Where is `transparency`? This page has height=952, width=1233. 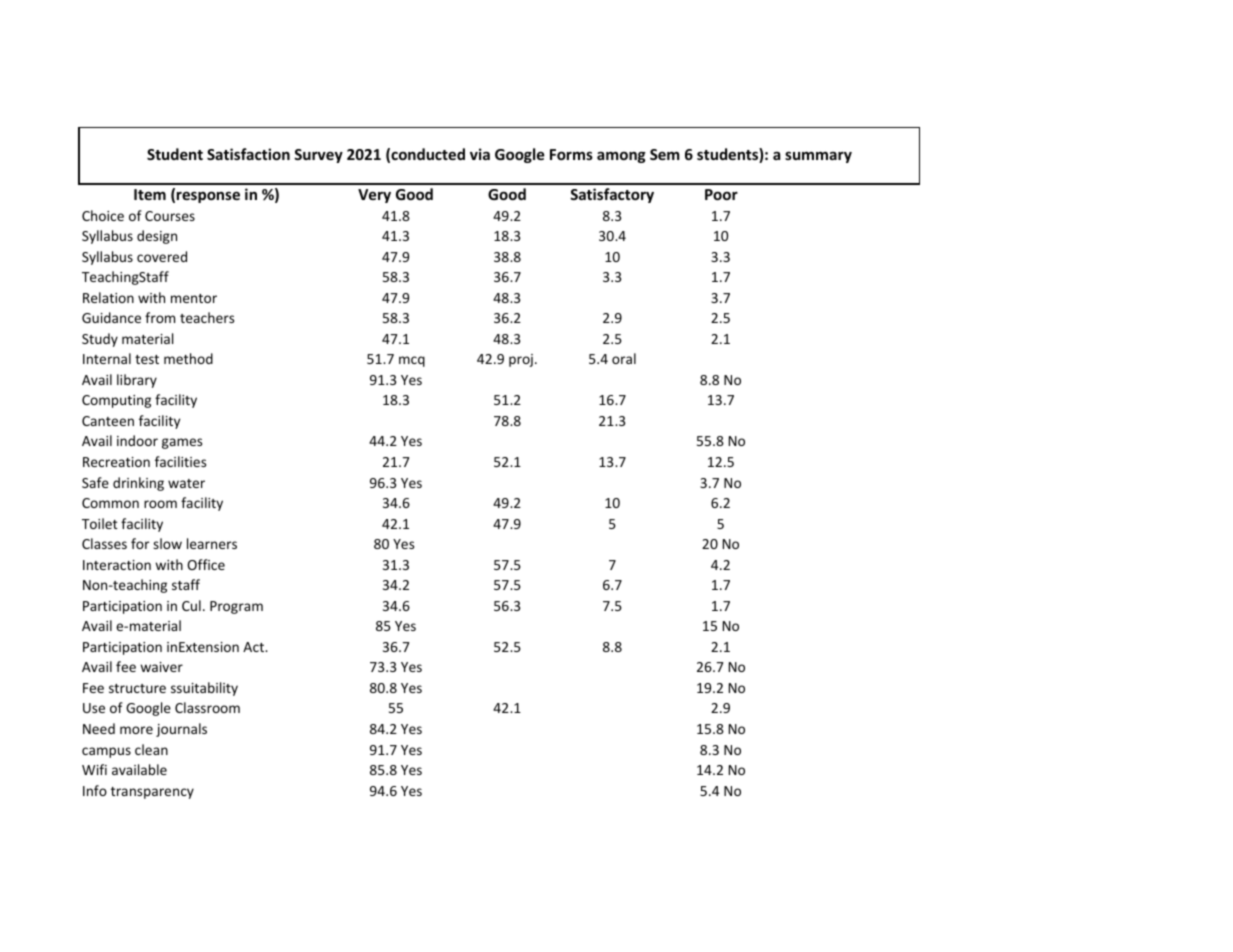 transparency is located at coordinates (152, 793).
